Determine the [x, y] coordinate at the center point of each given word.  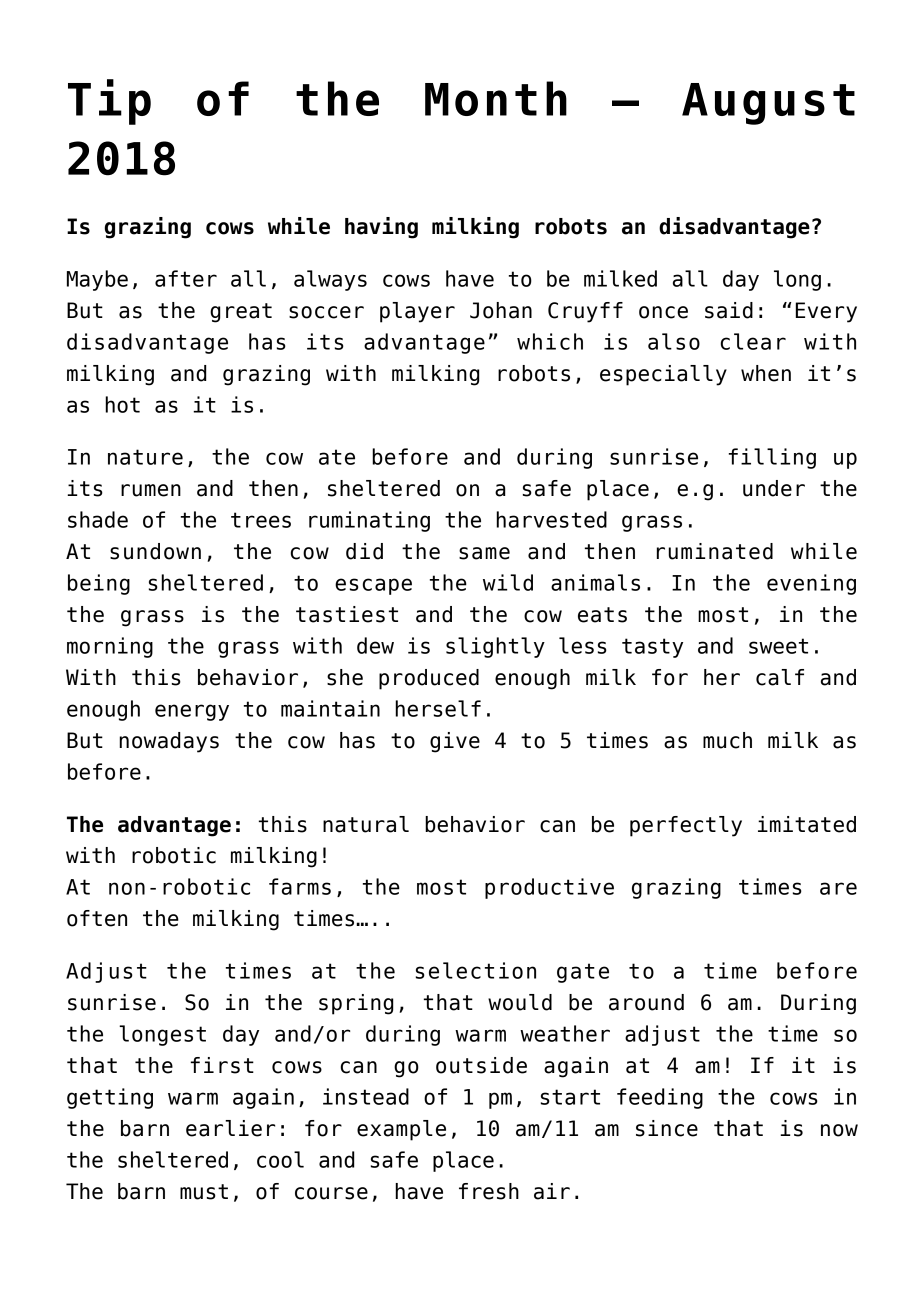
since [667, 1128]
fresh [489, 1191]
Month [496, 98]
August [768, 104]
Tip [109, 102]
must [204, 1192]
